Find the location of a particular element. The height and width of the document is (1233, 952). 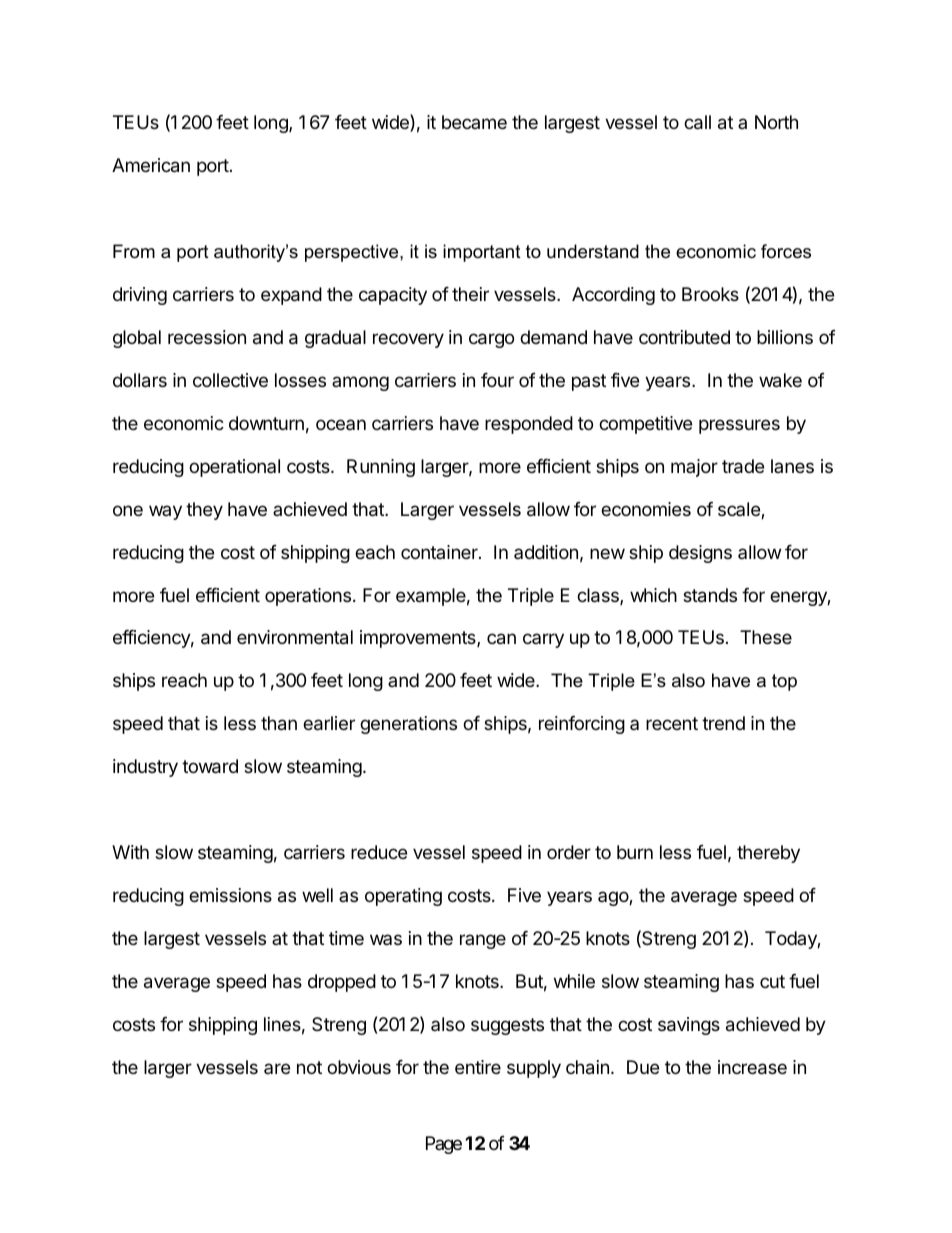

increase is located at coordinates (752, 1067).
